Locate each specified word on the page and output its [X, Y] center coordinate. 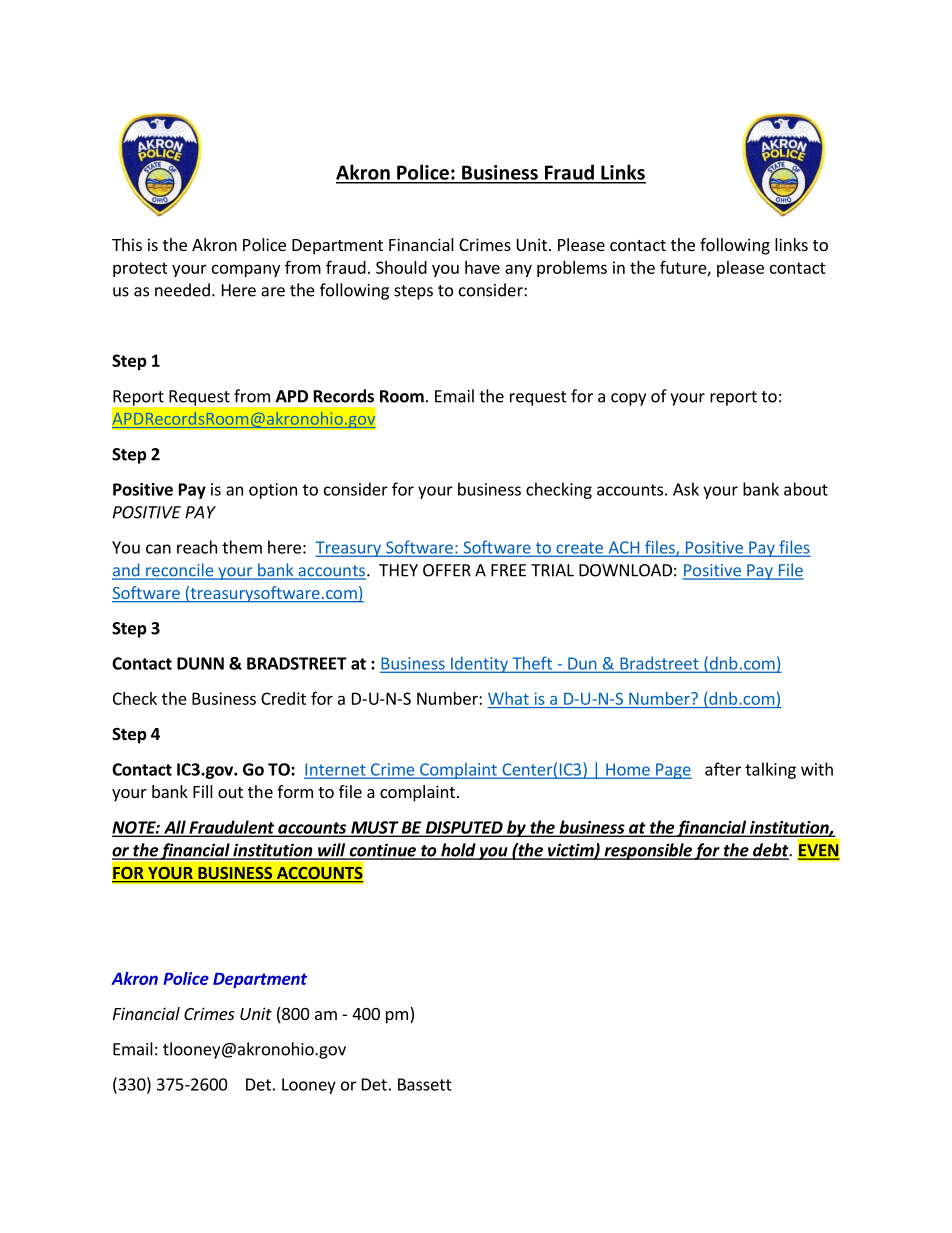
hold [458, 851]
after [723, 769]
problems [572, 269]
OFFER [447, 570]
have [482, 267]
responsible [648, 851]
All [175, 828]
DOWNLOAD [625, 570]
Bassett [425, 1084]
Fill [203, 791]
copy [628, 399]
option [273, 491]
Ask [686, 489]
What [508, 698]
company [246, 270]
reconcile [180, 571]
